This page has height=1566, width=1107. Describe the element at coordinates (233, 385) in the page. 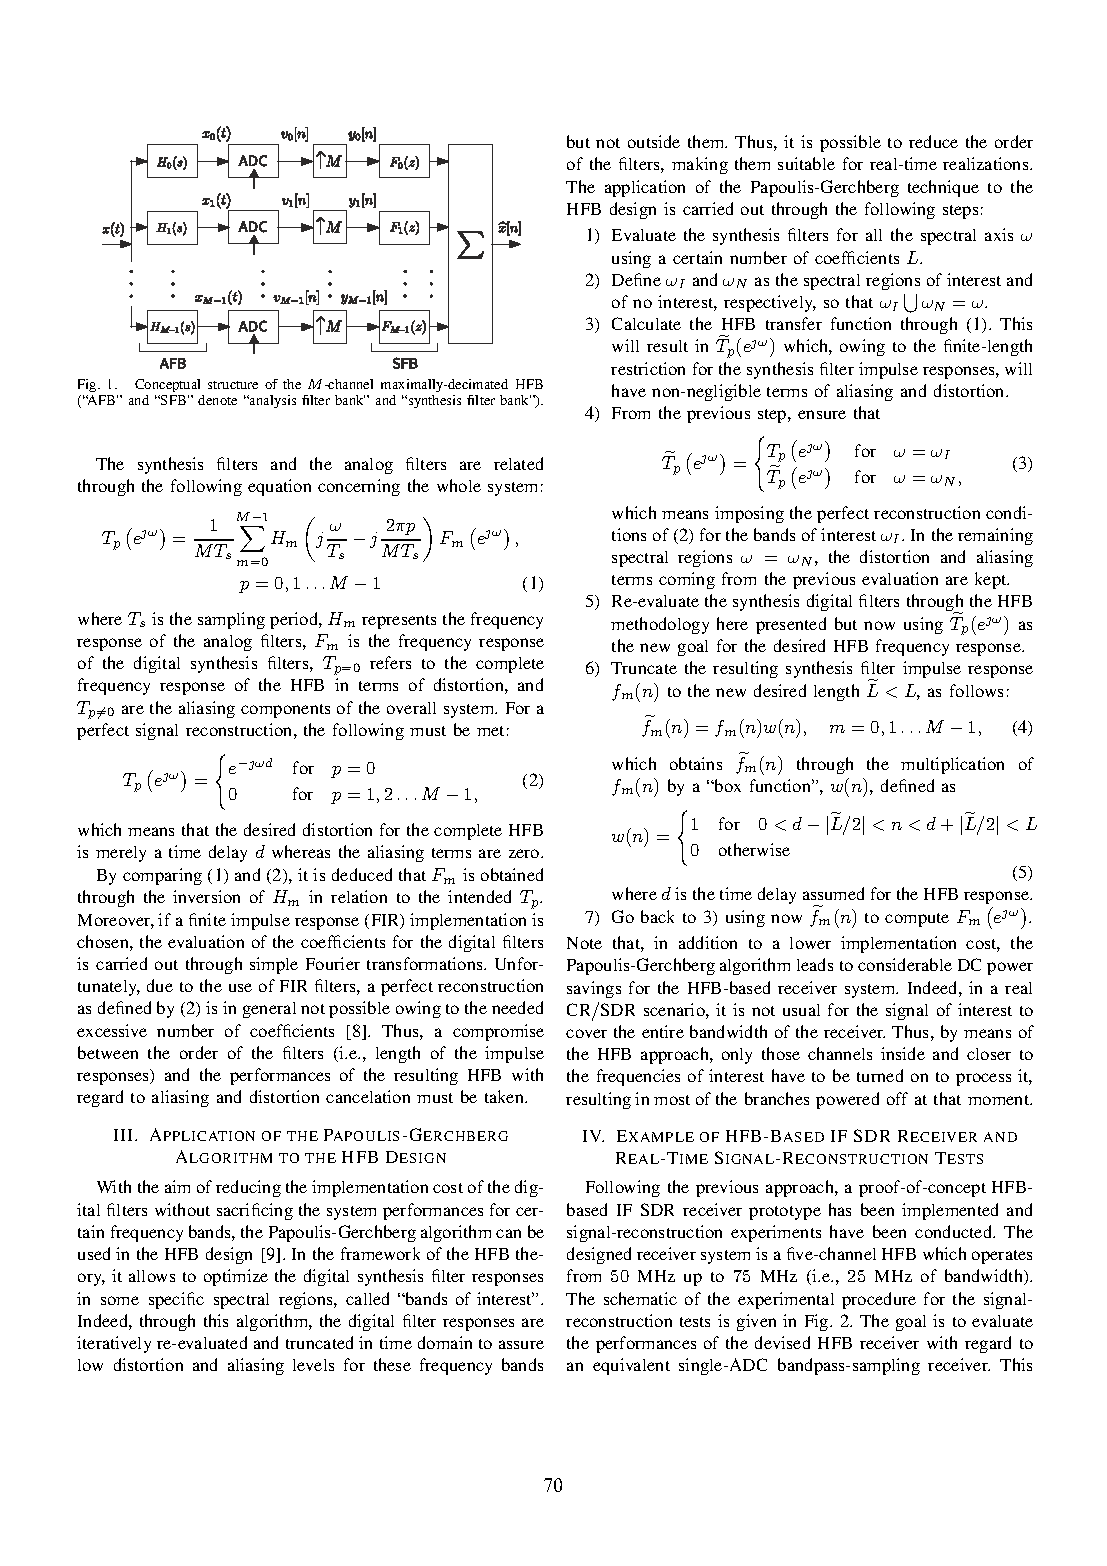

I see `structure` at that location.
